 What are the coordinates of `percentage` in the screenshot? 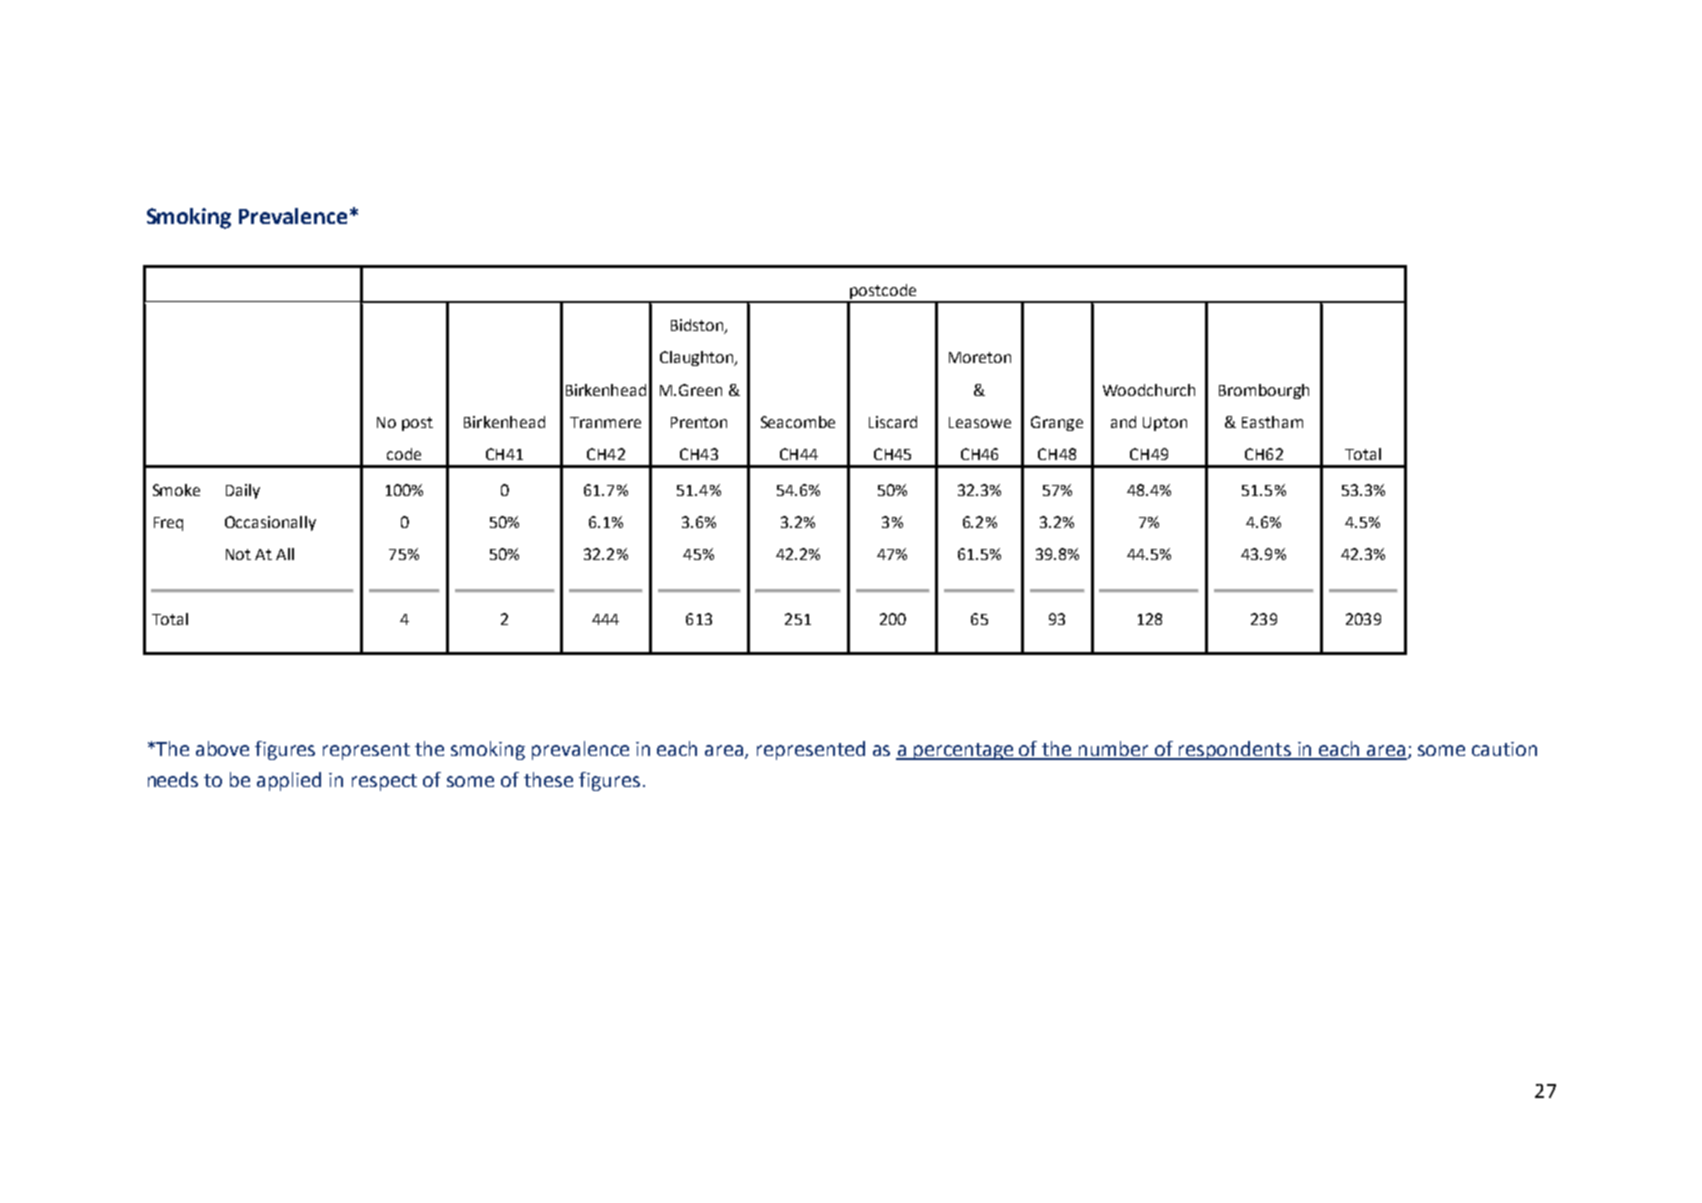 It's located at (963, 751).
